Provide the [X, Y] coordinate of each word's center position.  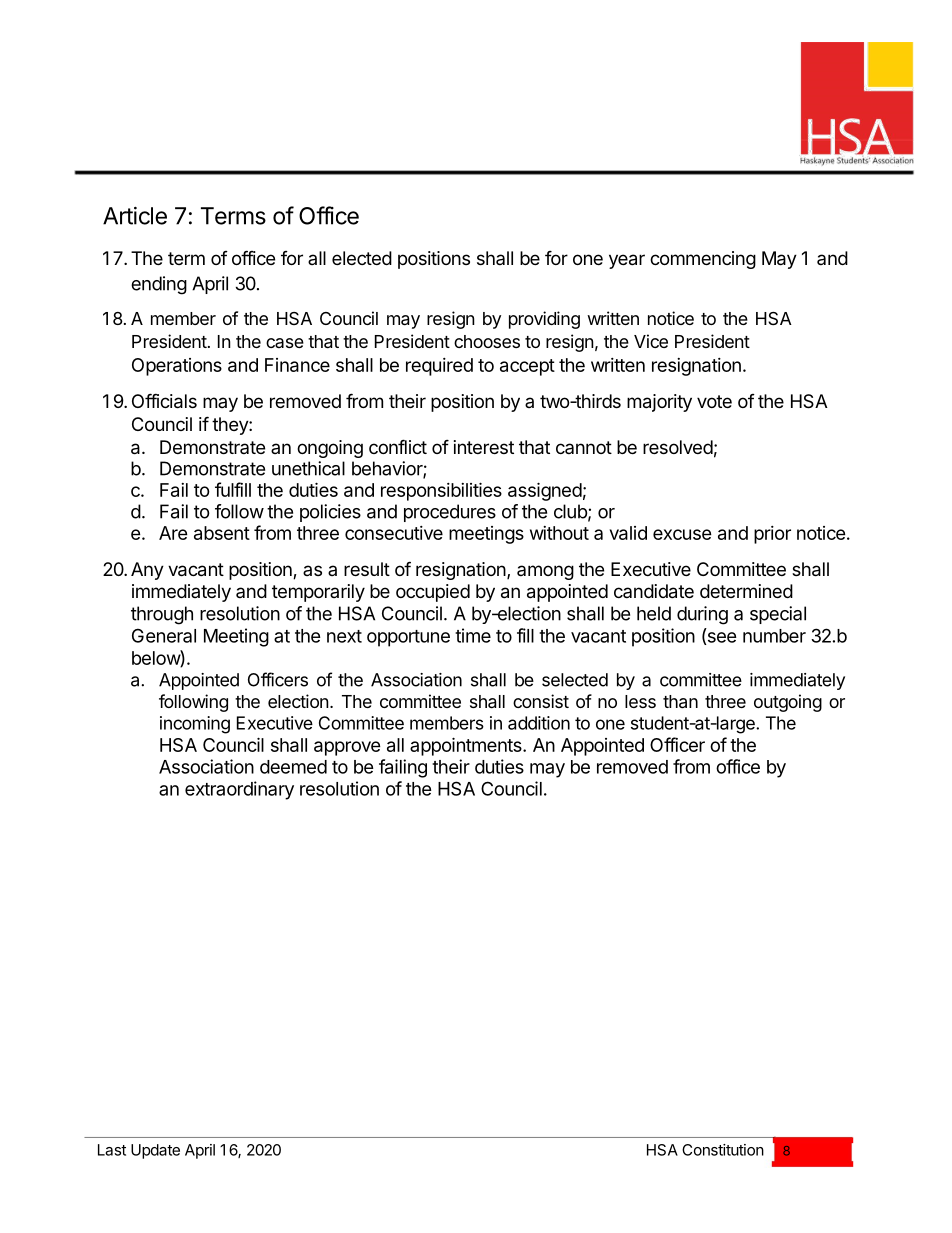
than [680, 702]
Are [173, 533]
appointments [467, 746]
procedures [450, 513]
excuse [682, 534]
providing [544, 320]
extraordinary [239, 790]
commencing [703, 260]
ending [159, 285]
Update [155, 1151]
